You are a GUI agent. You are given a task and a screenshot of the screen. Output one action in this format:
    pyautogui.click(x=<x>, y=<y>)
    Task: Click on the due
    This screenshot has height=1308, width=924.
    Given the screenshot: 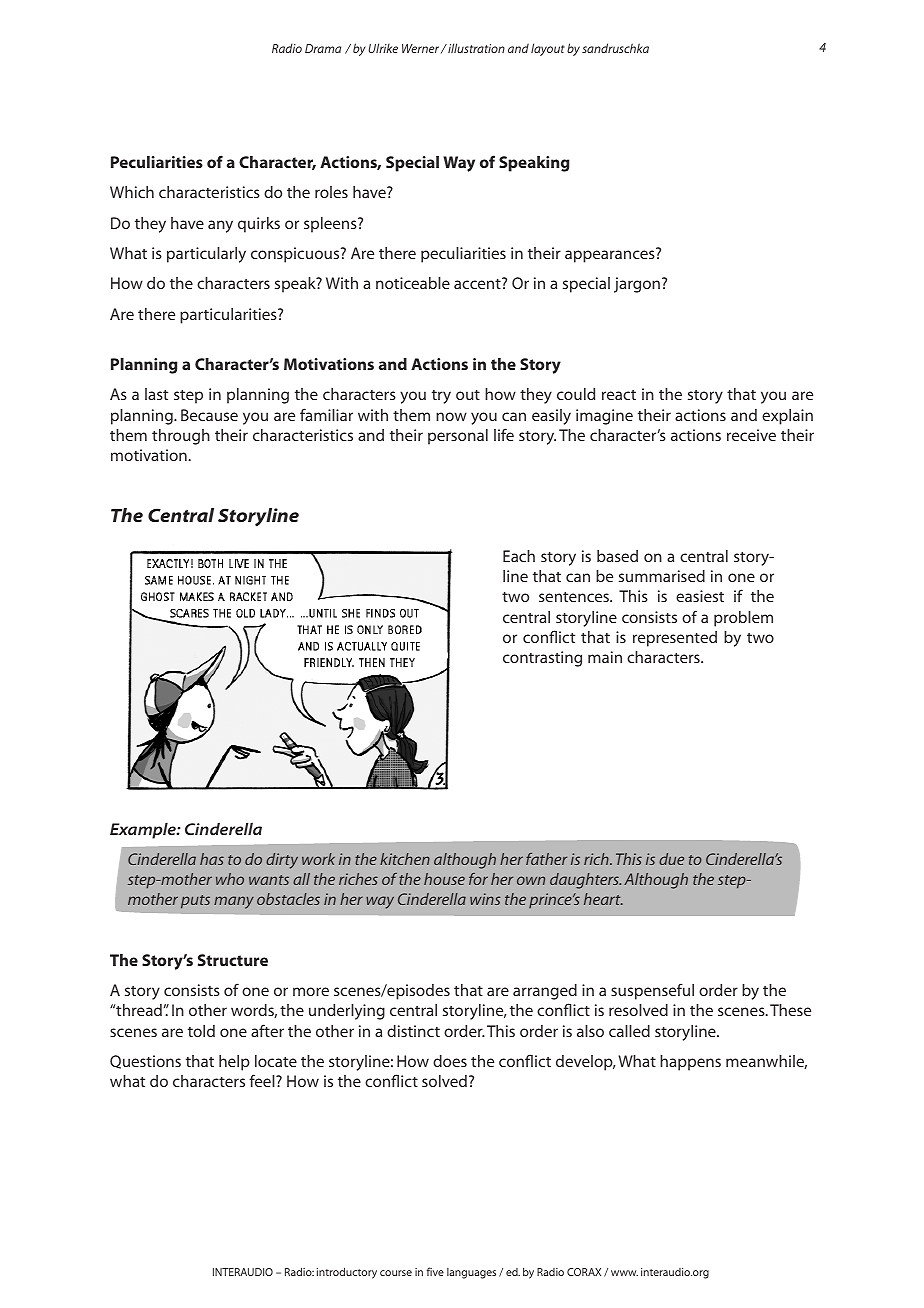 What is the action you would take?
    pyautogui.click(x=671, y=859)
